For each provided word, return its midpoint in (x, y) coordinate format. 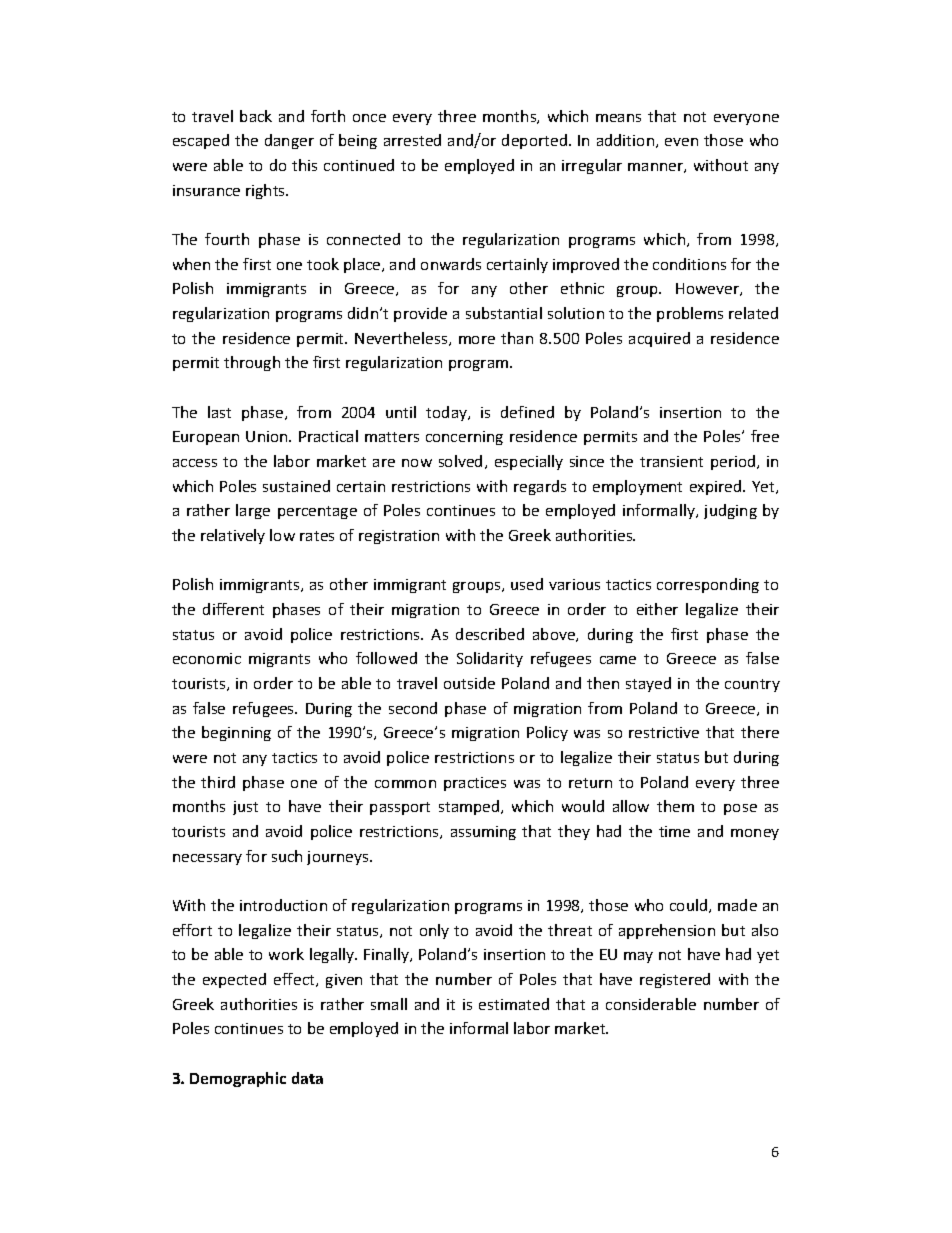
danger (289, 141)
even (681, 142)
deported (536, 141)
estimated (514, 1004)
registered (675, 980)
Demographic (238, 1079)
